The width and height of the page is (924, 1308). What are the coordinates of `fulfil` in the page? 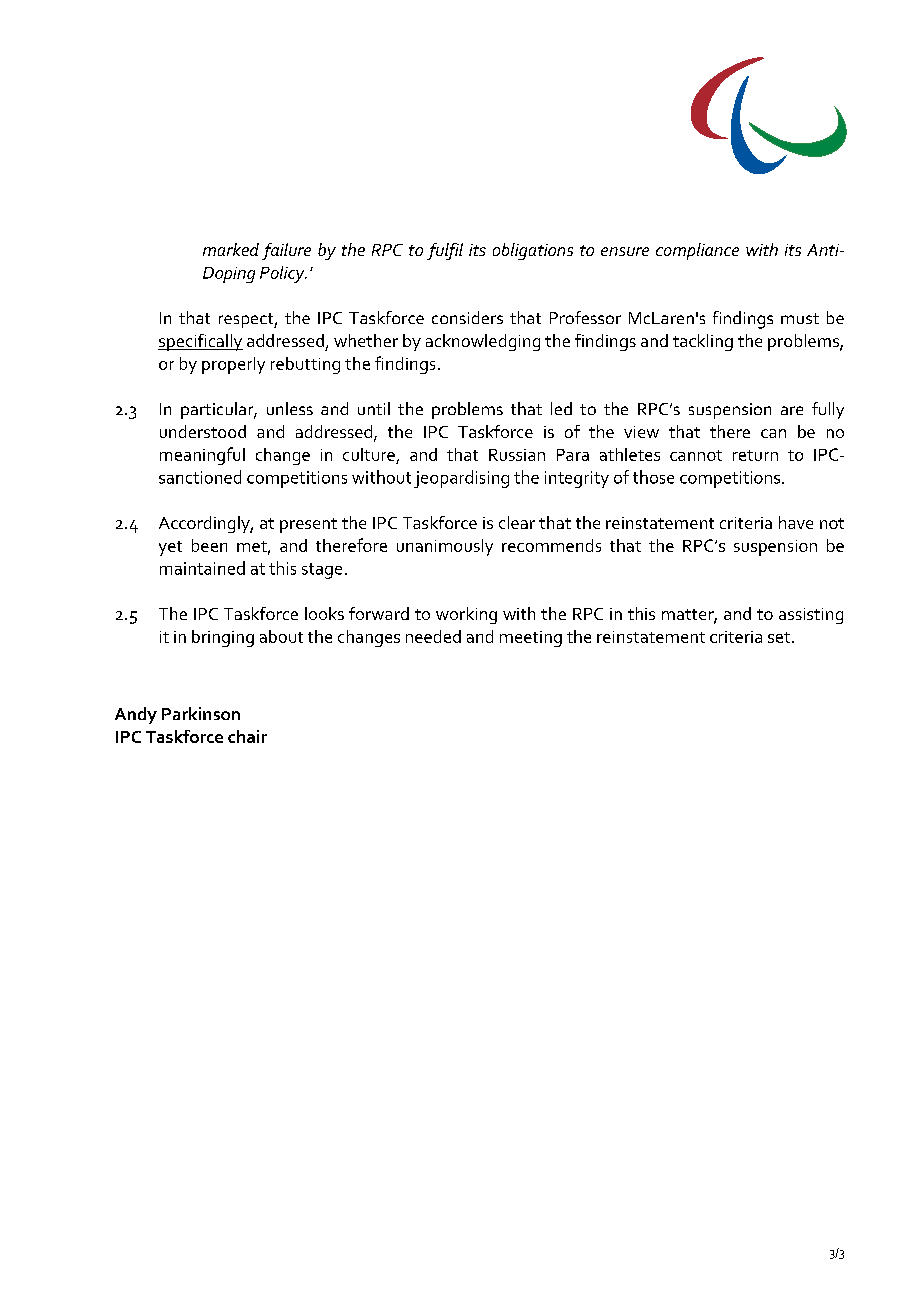 It's located at (445, 251).
